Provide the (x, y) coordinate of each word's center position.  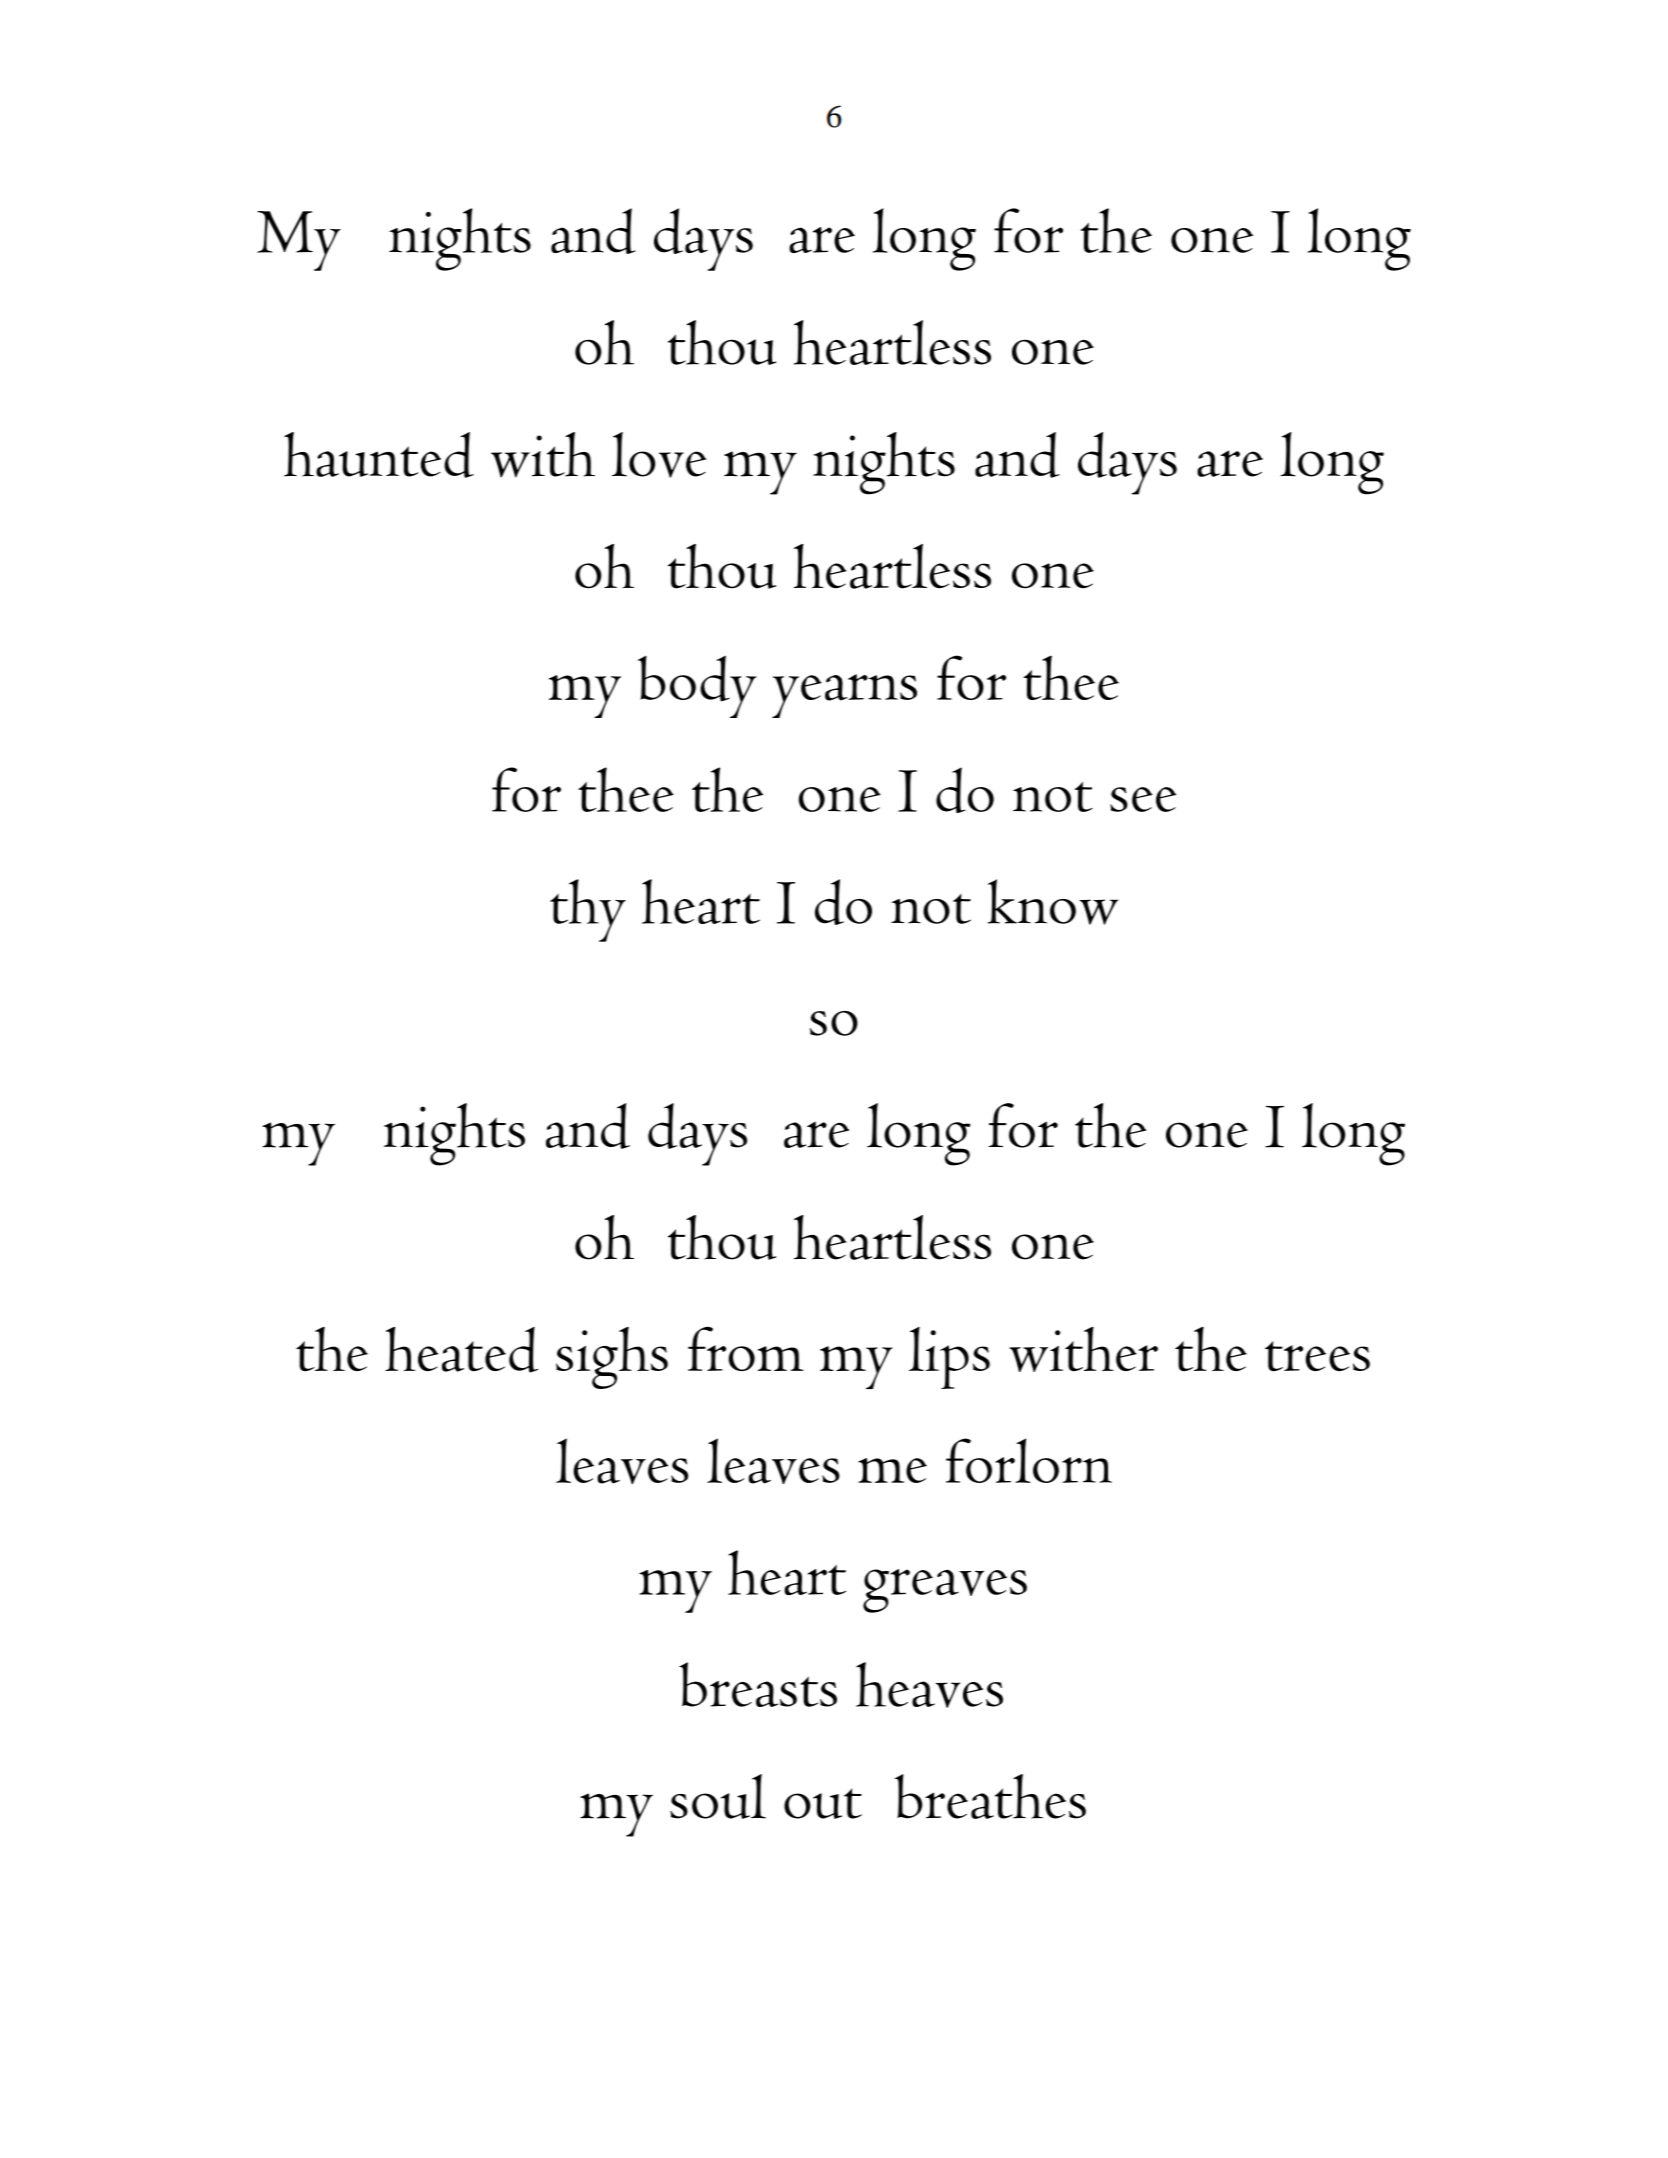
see (1143, 799)
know (1053, 902)
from (746, 1349)
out (823, 1803)
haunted (379, 455)
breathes (990, 1796)
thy (588, 910)
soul (718, 1796)
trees (1317, 1356)
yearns (844, 696)
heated (461, 1350)
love (659, 455)
